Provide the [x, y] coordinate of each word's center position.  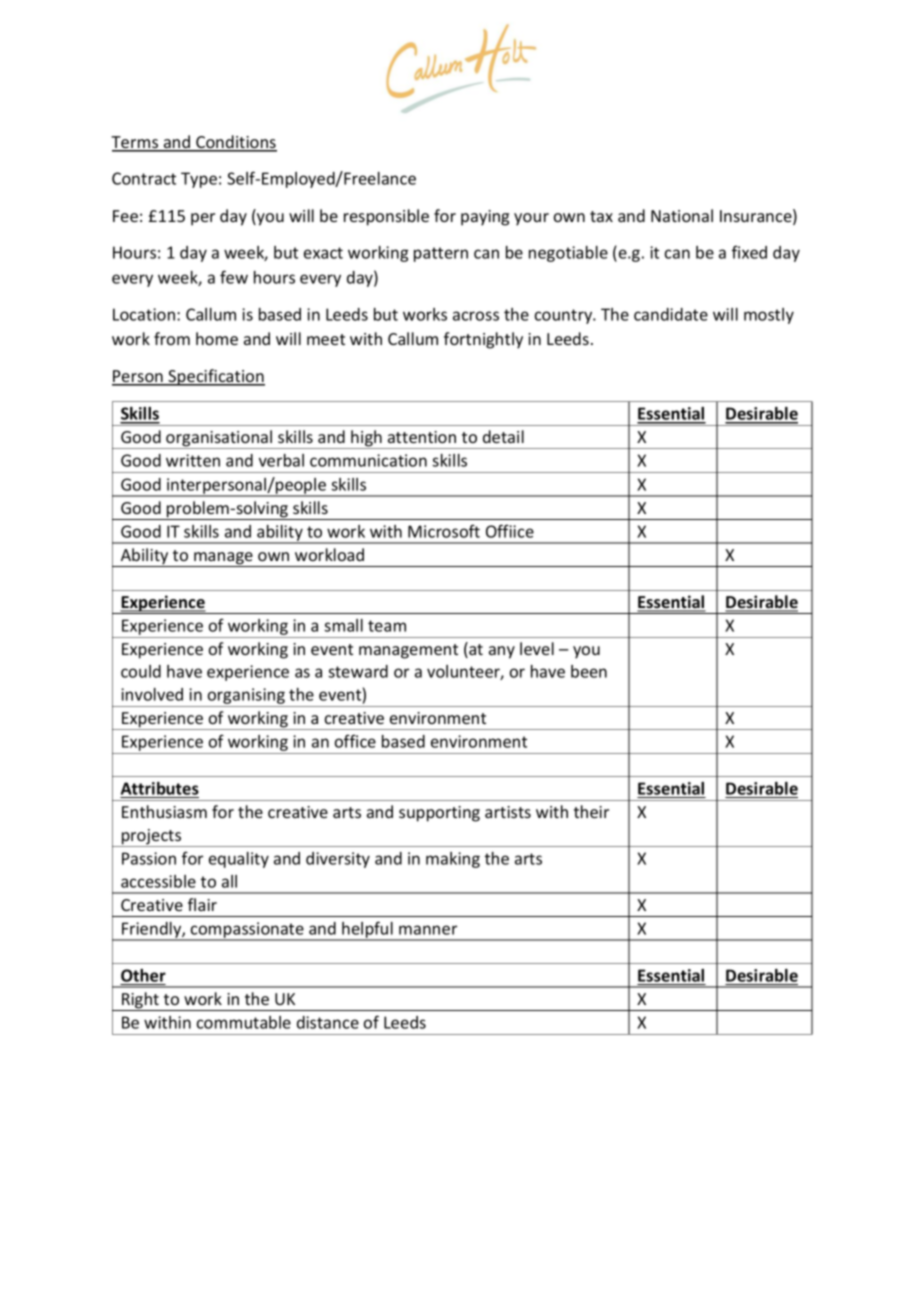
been [589, 671]
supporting [439, 814]
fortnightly [483, 340]
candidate [671, 314]
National [682, 215]
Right [141, 1001]
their [591, 811]
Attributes [159, 790]
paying [485, 218]
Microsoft [444, 531]
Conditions [235, 143]
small [343, 625]
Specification [216, 377]
